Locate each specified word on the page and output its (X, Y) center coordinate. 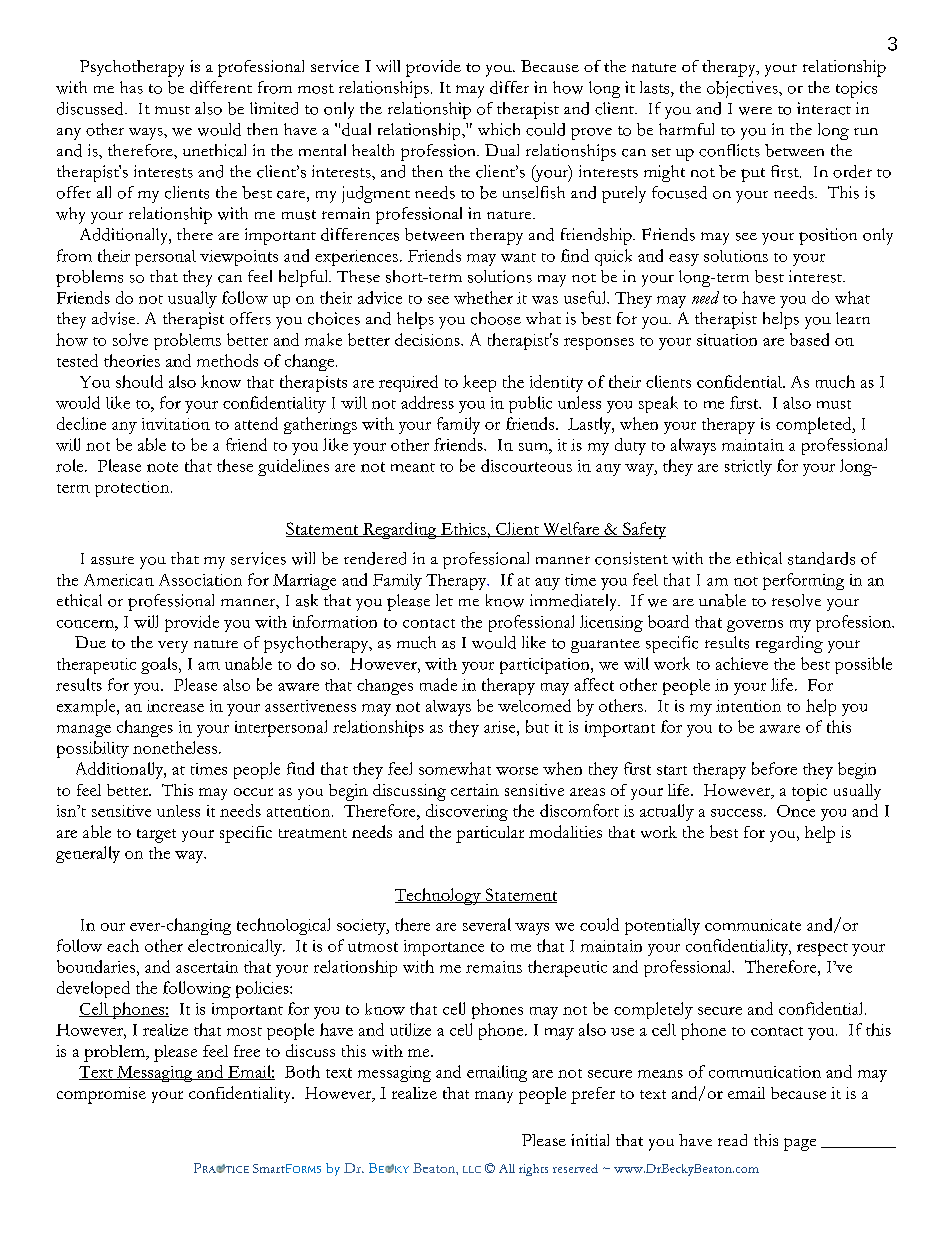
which (499, 129)
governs (755, 626)
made (438, 684)
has (131, 87)
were (755, 111)
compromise (101, 1095)
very (173, 647)
